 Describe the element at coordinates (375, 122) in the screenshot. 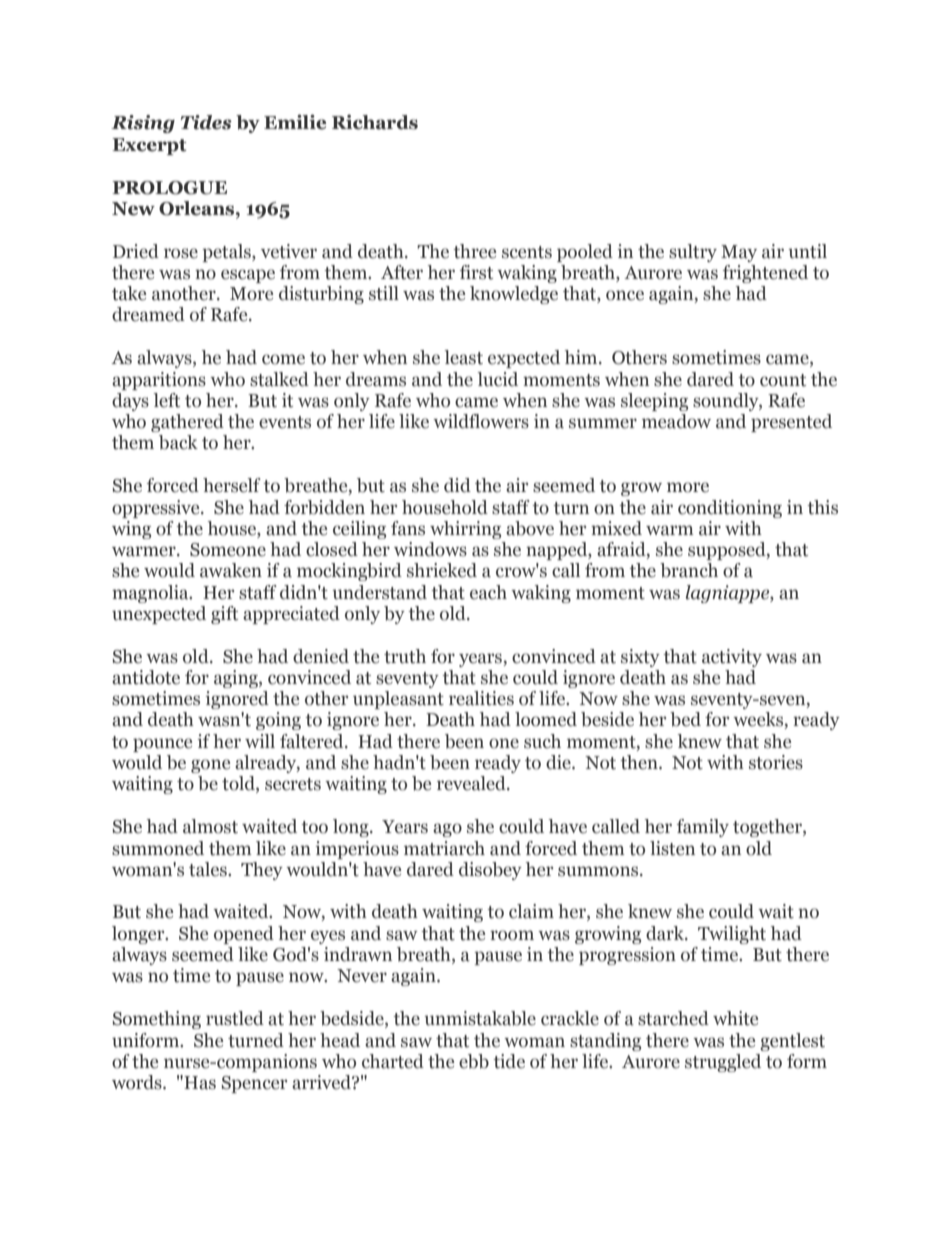

I see `Richards` at that location.
